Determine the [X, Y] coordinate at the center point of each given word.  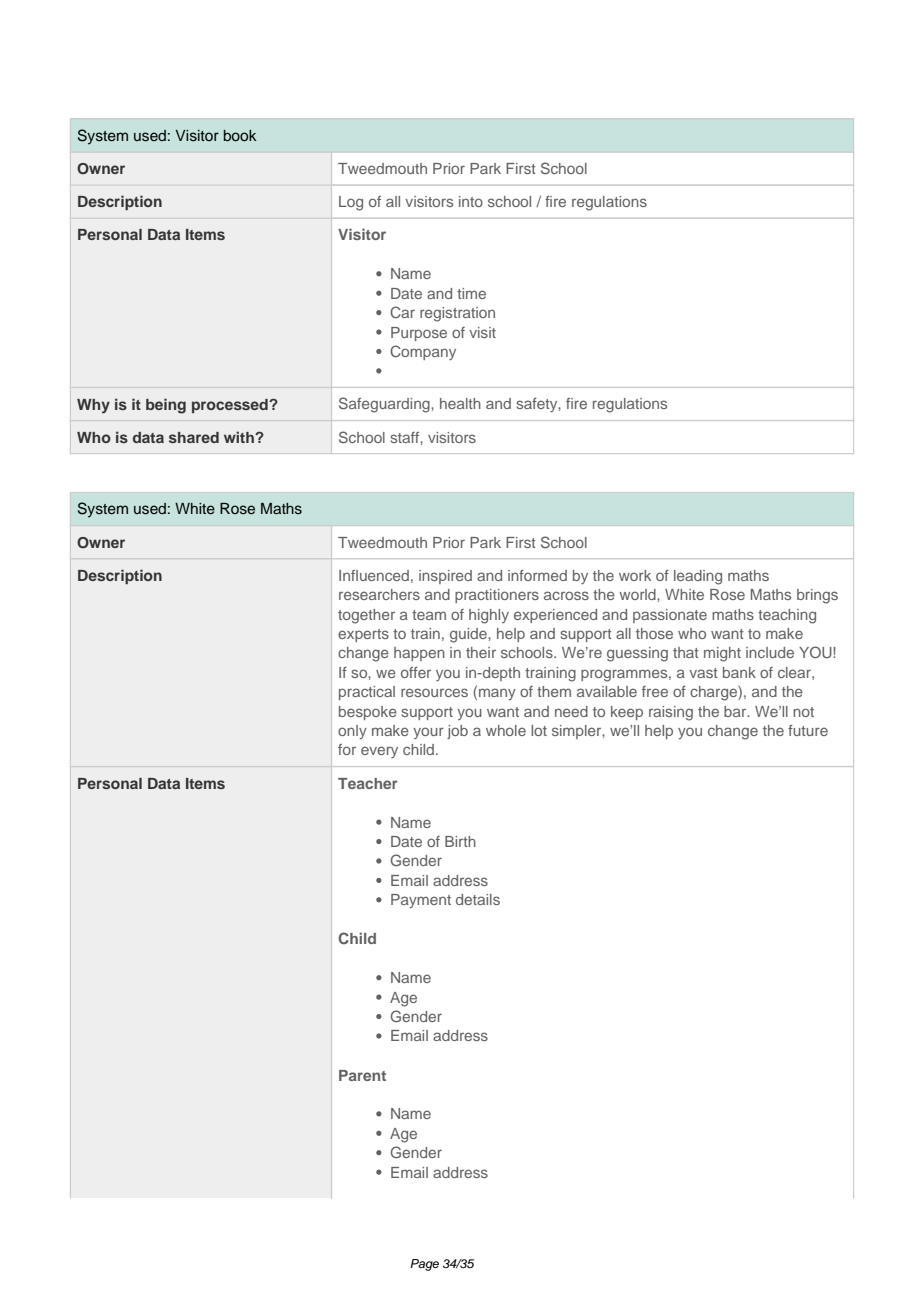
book [240, 135]
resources [434, 692]
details [478, 899]
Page [424, 1265]
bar [736, 711]
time [471, 293]
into [471, 201]
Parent [362, 1075]
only [352, 732]
